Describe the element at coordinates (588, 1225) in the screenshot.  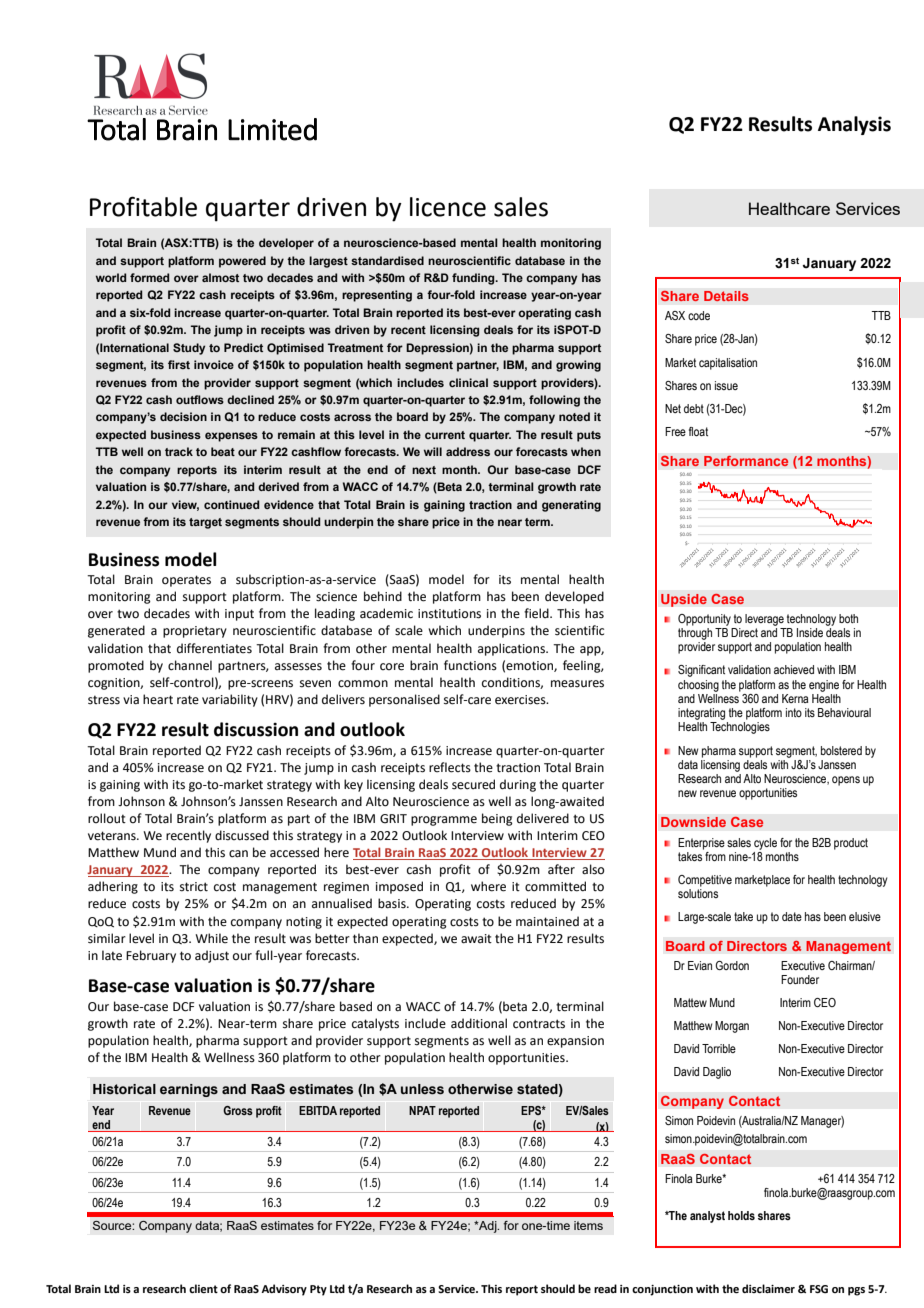
I see `items` at that location.
